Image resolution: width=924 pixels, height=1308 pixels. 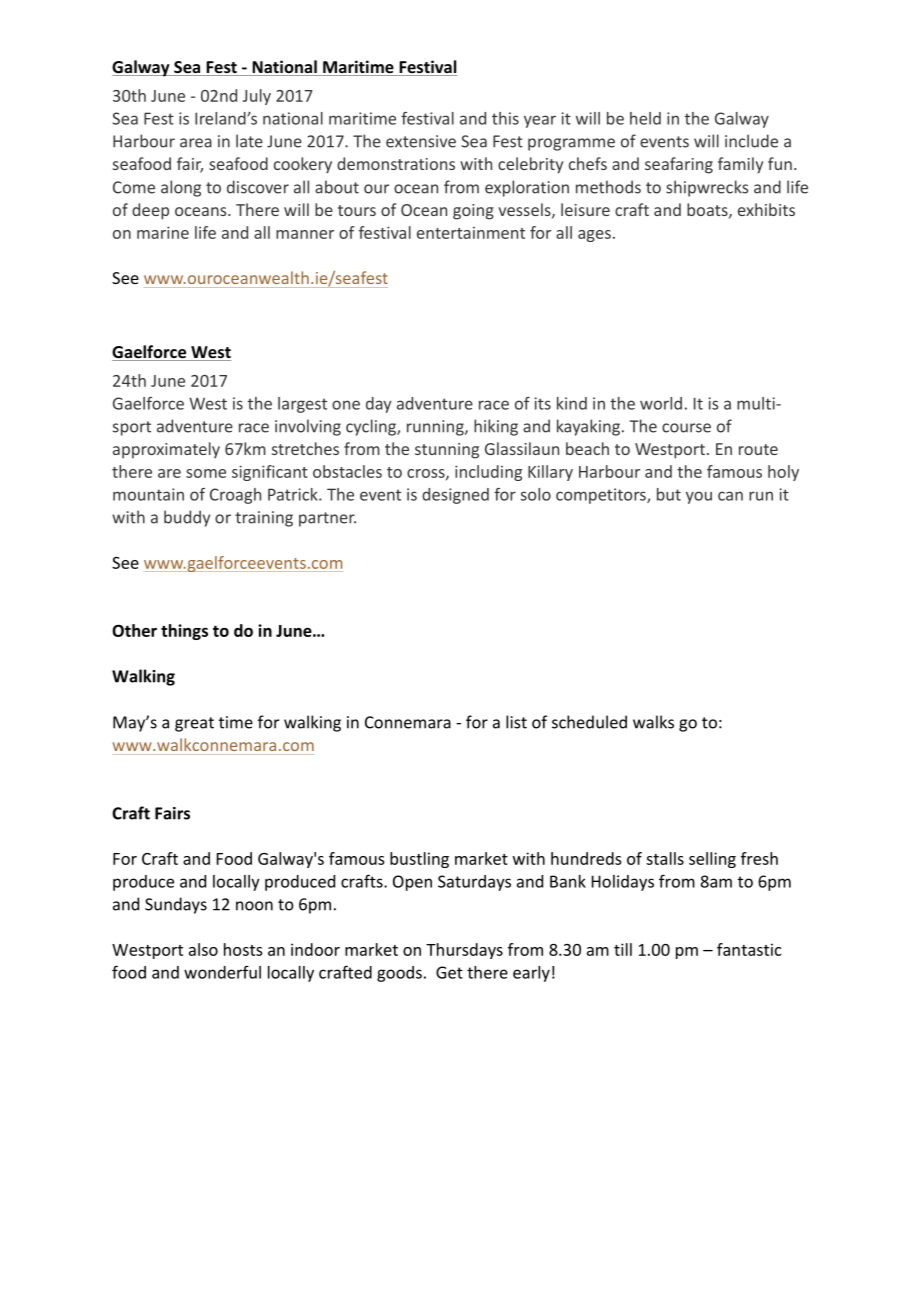 I want to click on Thursdays, so click(x=464, y=951).
